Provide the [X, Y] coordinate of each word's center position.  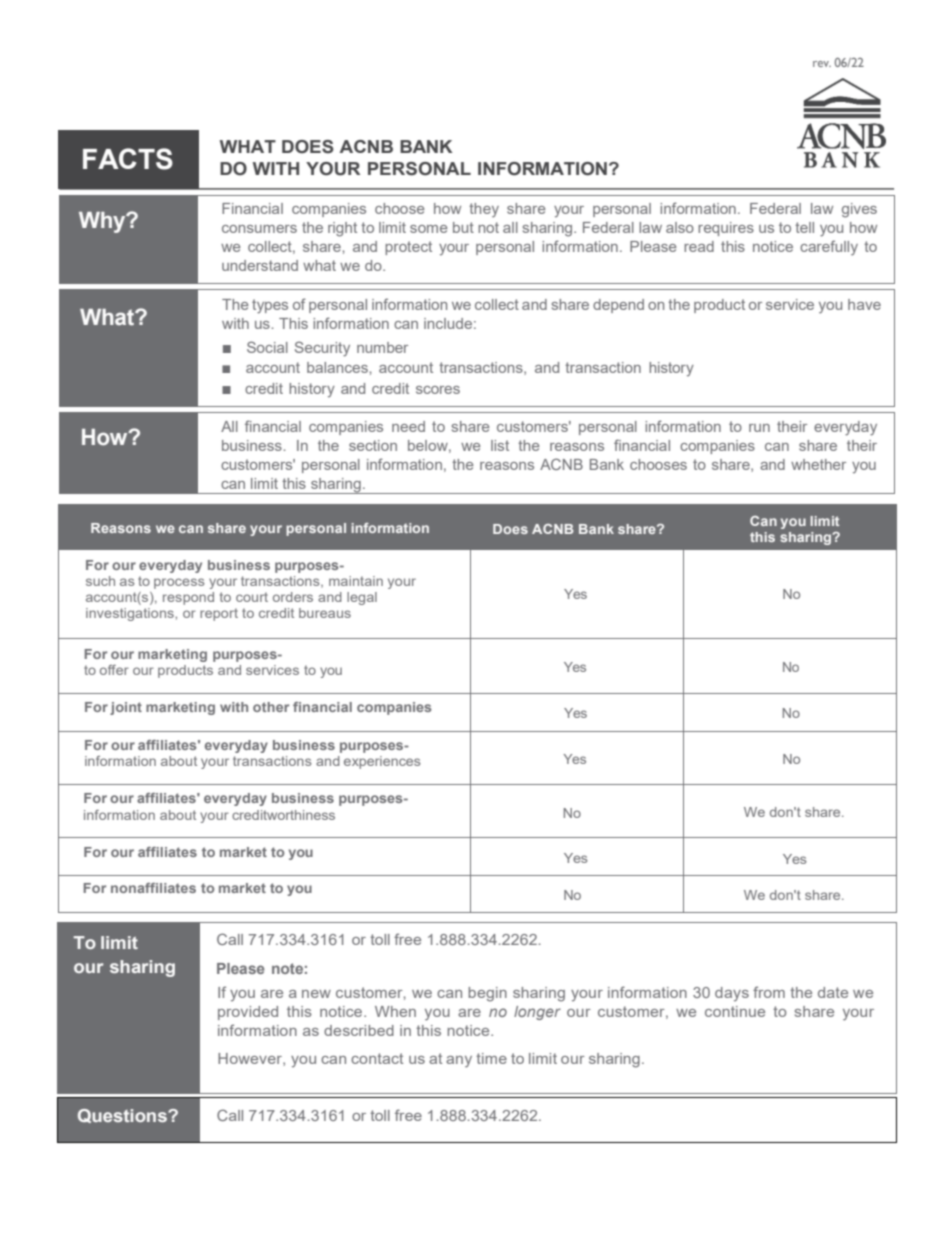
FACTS [128, 159]
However [251, 1059]
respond [188, 598]
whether [818, 464]
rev [822, 64]
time [491, 1058]
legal [362, 598]
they [484, 210]
